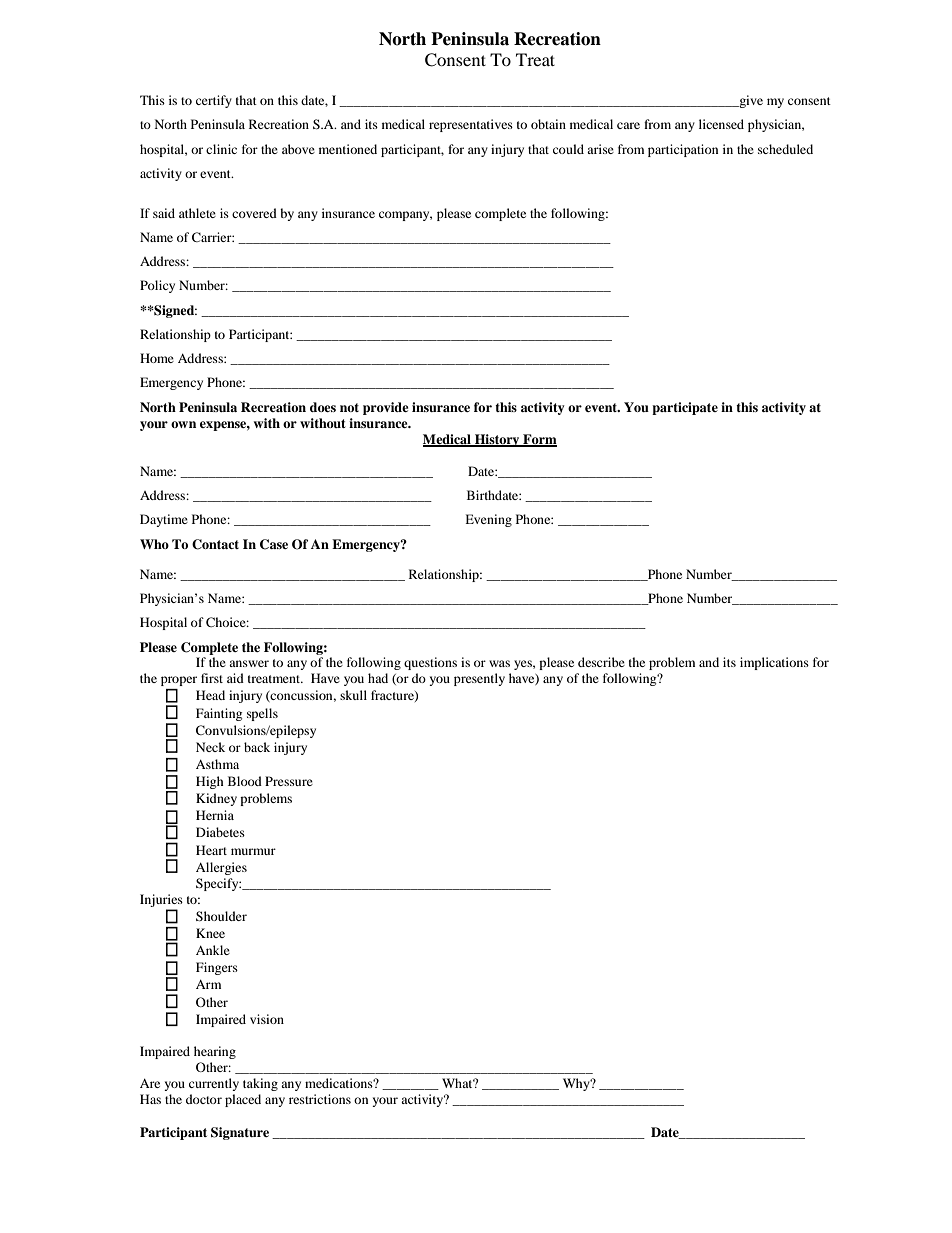 This page has height=1233, width=952. Describe the element at coordinates (499, 663) in the page. I see `was` at that location.
